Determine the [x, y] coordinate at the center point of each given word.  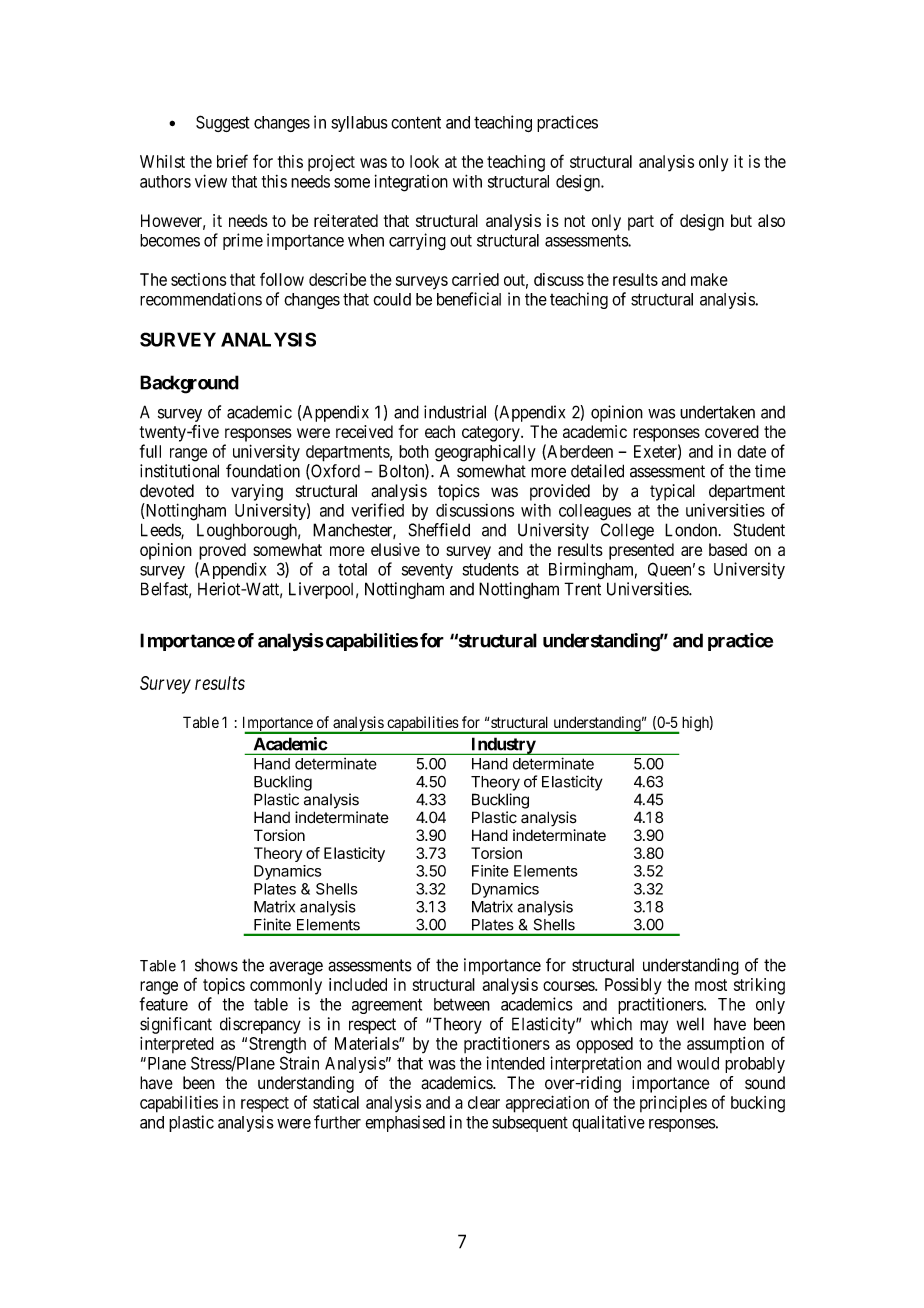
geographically [485, 453]
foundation [263, 471]
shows [216, 965]
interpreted [177, 1045]
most [711, 985]
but [741, 220]
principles [673, 1104]
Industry [503, 746]
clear [484, 1102]
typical [672, 492]
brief [232, 161]
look [424, 161]
